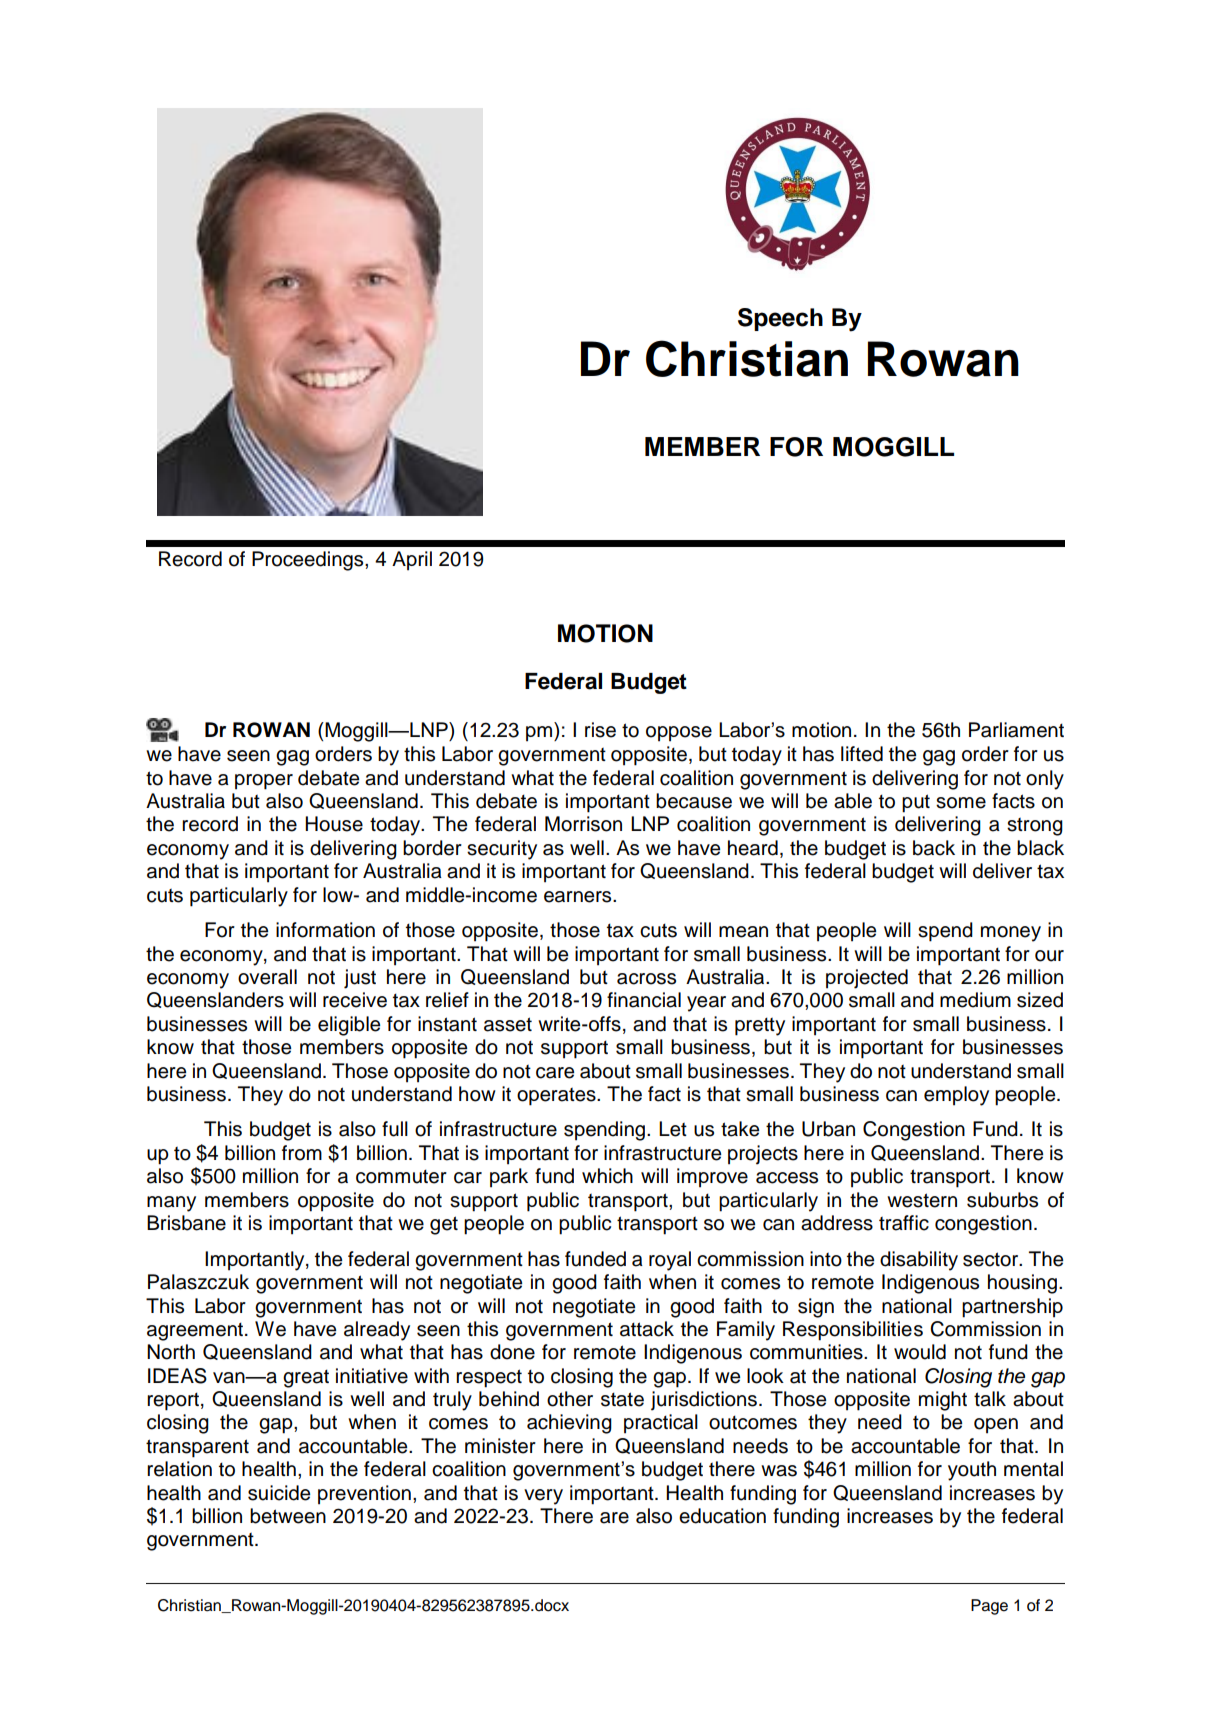  I want to click on overall, so click(267, 977).
